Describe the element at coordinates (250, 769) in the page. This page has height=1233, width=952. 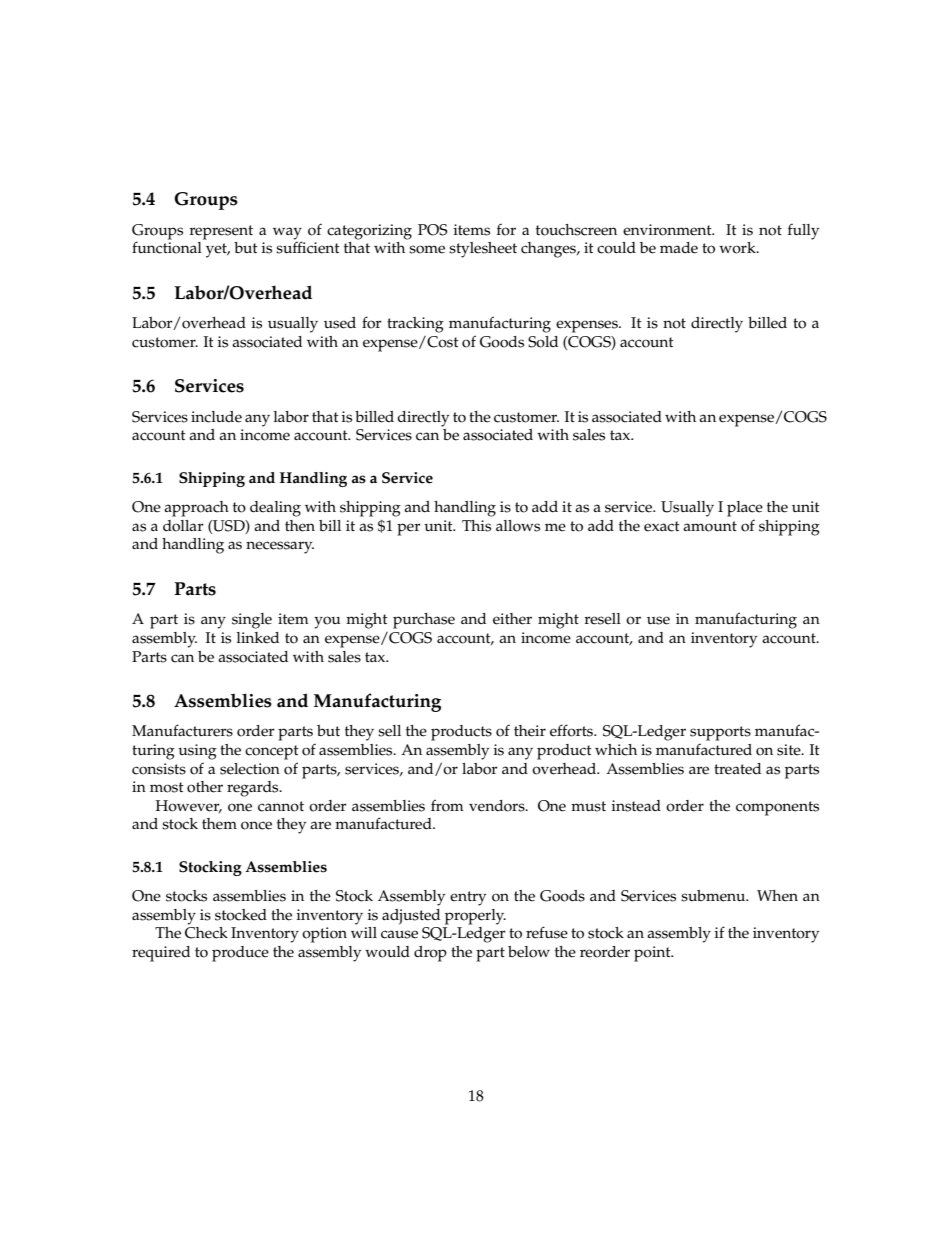
I see `selection` at that location.
